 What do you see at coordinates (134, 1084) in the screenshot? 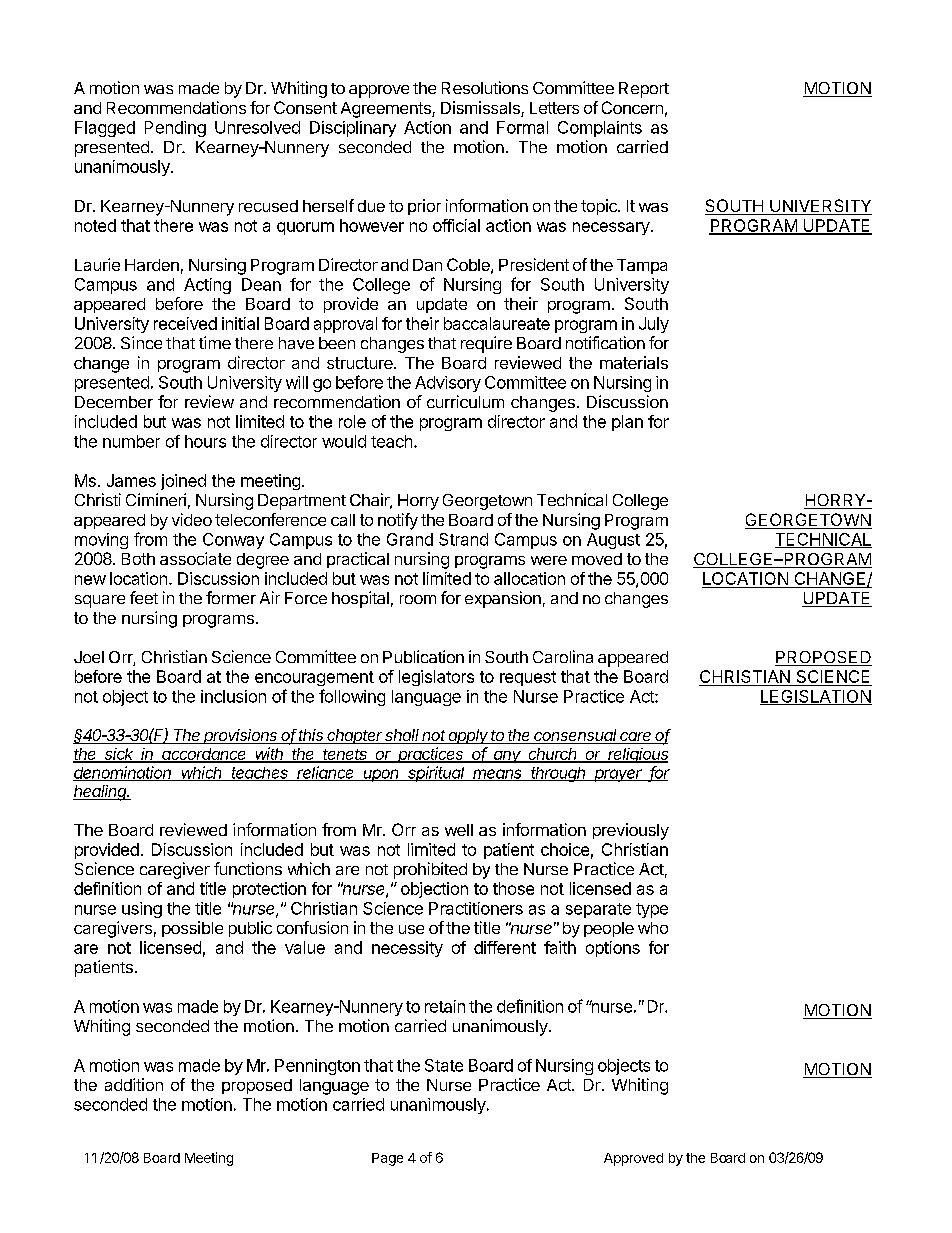
I see `addition` at bounding box center [134, 1084].
